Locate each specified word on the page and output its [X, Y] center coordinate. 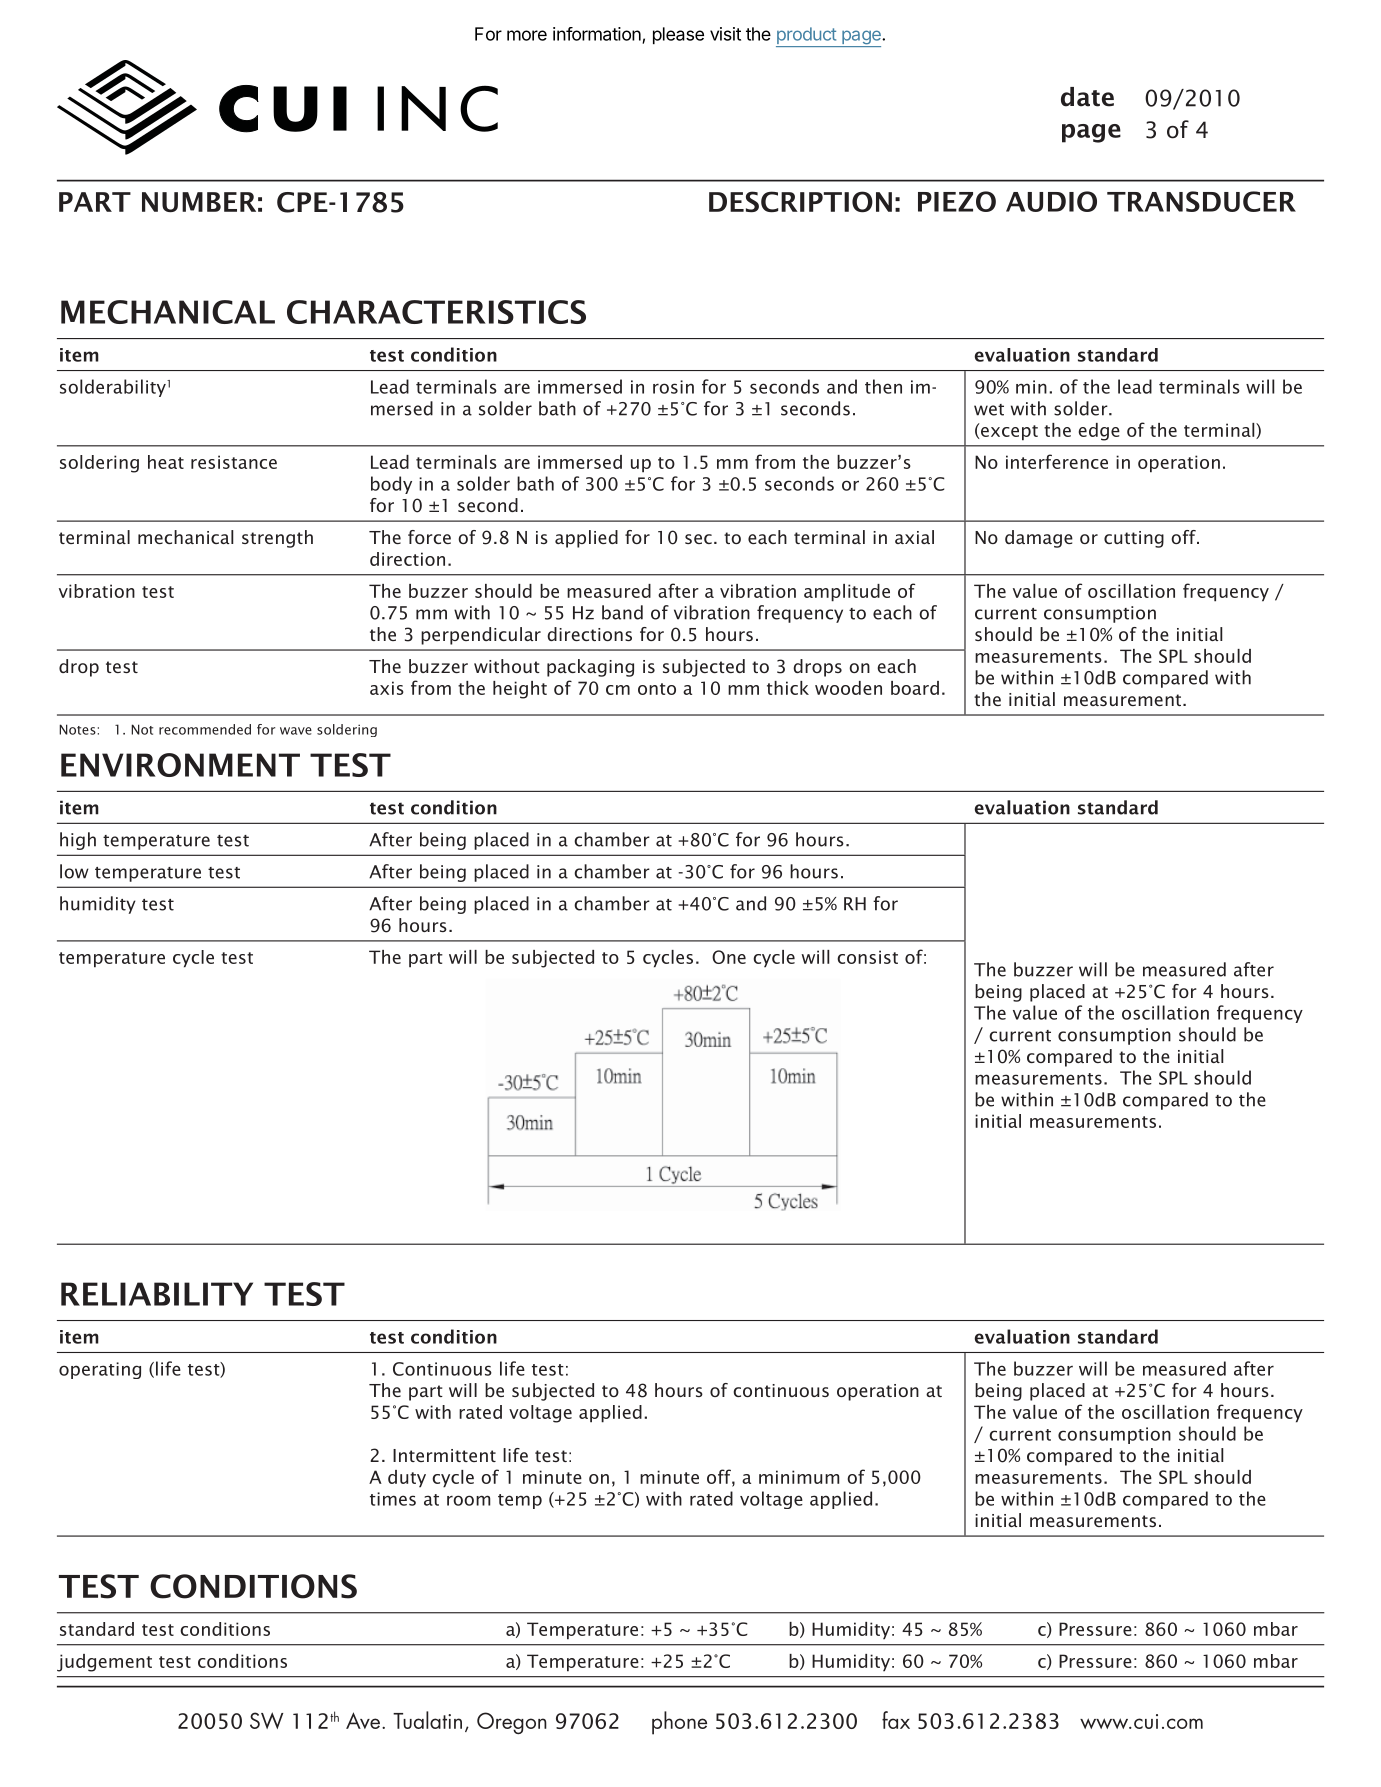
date [1087, 97]
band [622, 612]
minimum [799, 1477]
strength [277, 539]
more [527, 35]
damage [1039, 539]
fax [896, 1720]
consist [867, 957]
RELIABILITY [157, 1294]
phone [679, 1723]
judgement [104, 1663]
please [678, 35]
